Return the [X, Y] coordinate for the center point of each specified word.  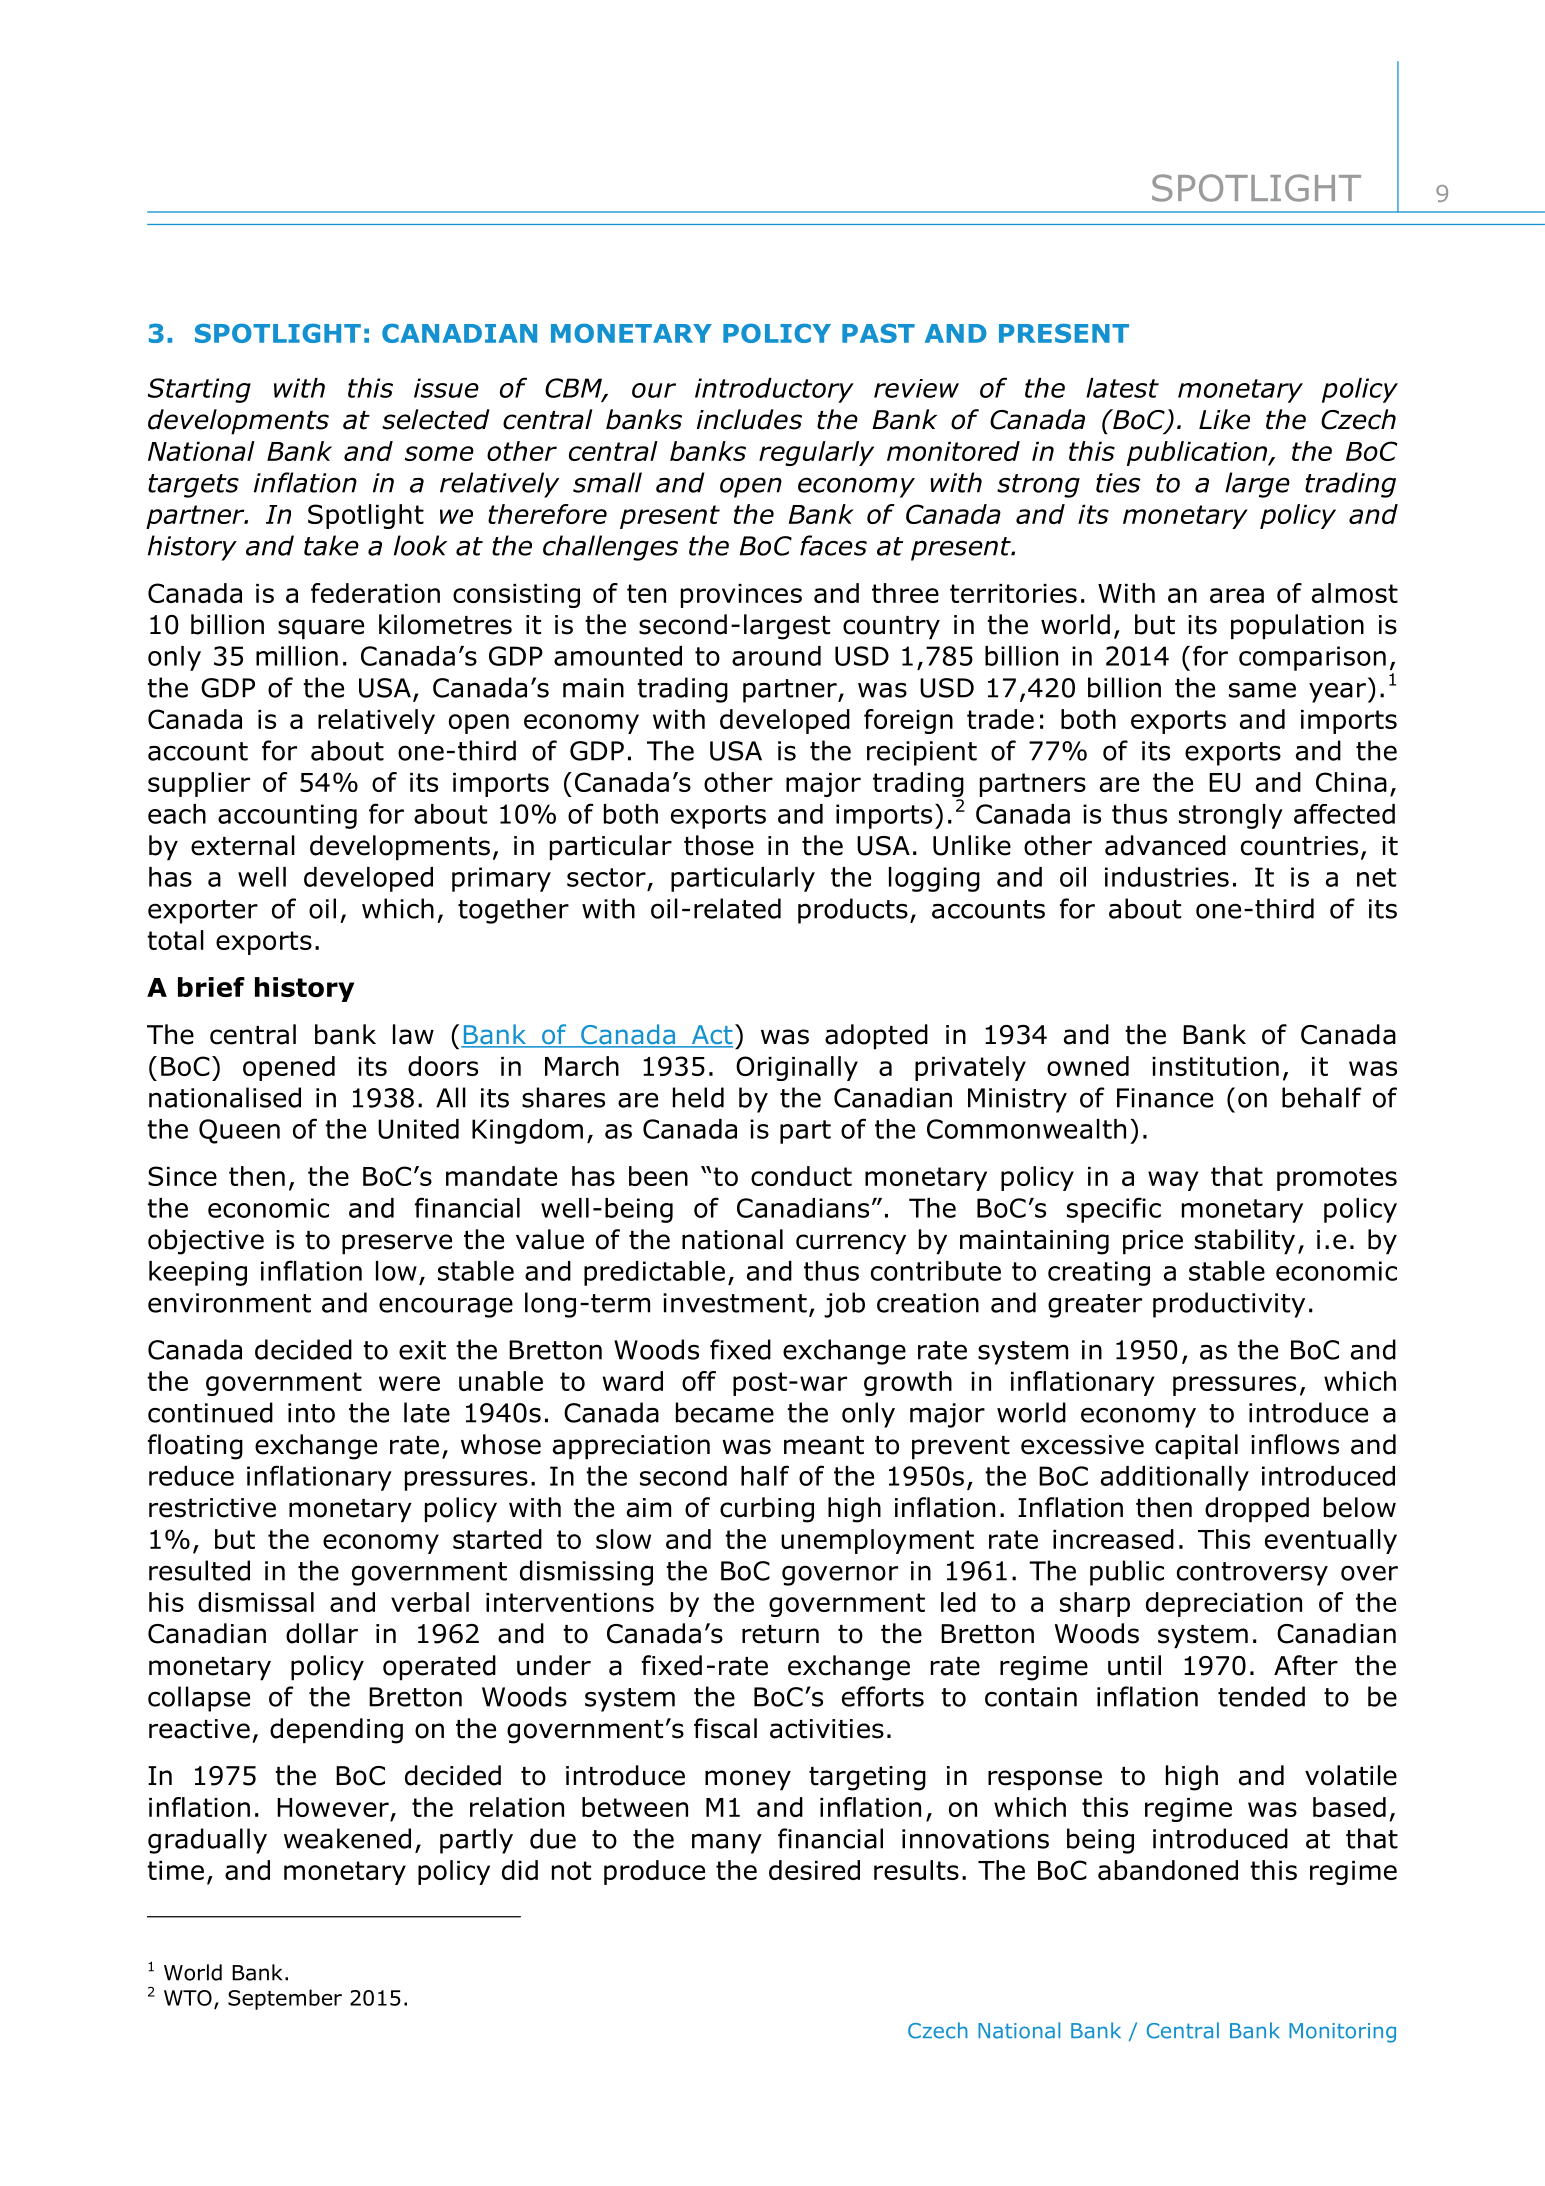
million [297, 656]
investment [735, 1303]
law [413, 1034]
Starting [199, 390]
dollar [322, 1633]
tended [1261, 1696]
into [311, 1413]
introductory [774, 390]
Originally [797, 1068]
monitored [953, 451]
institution [1215, 1066]
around [776, 656]
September [285, 1999]
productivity [1229, 1305]
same [1262, 690]
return [780, 1634]
